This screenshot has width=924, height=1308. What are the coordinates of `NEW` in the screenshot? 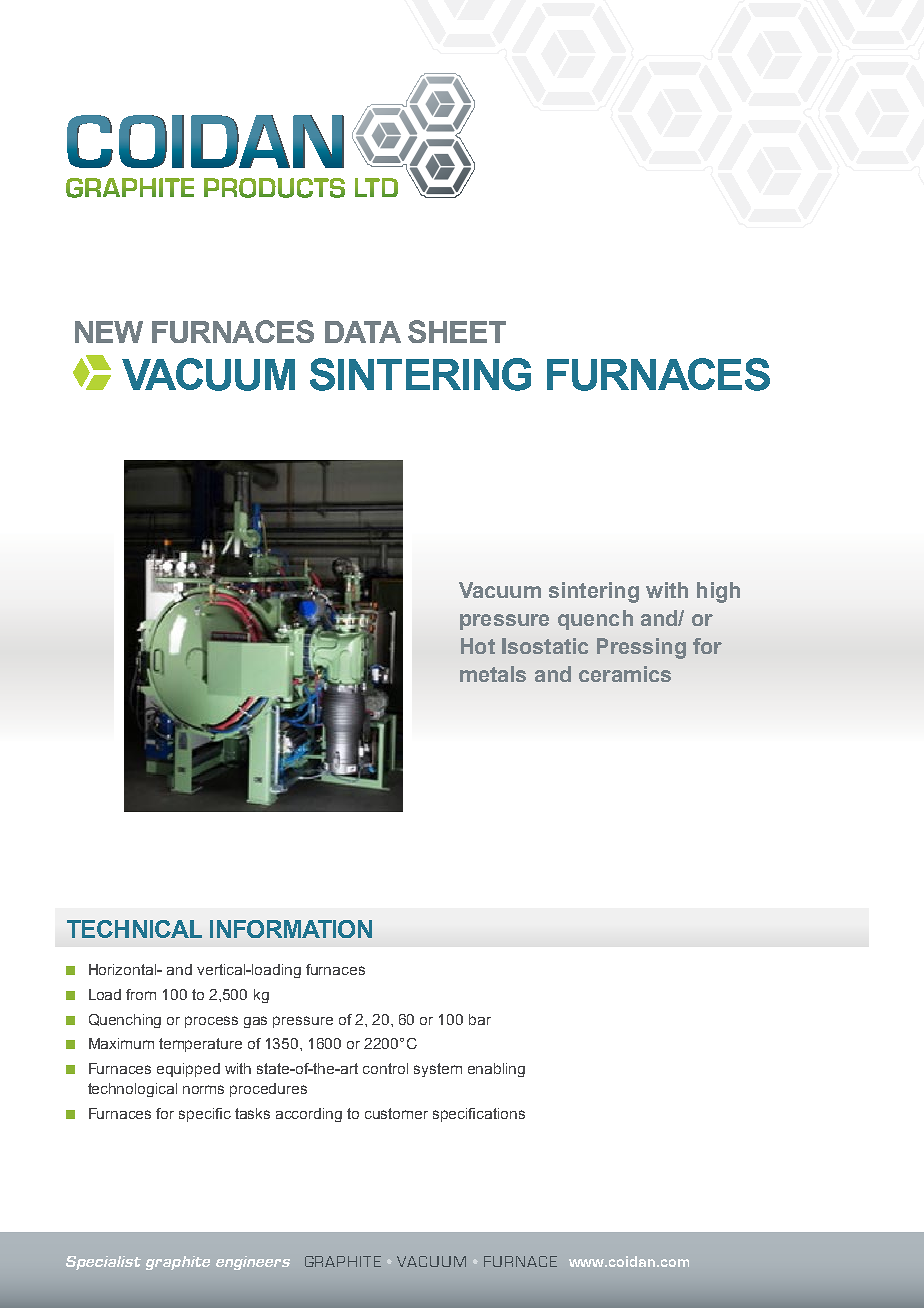 It's located at (109, 332).
